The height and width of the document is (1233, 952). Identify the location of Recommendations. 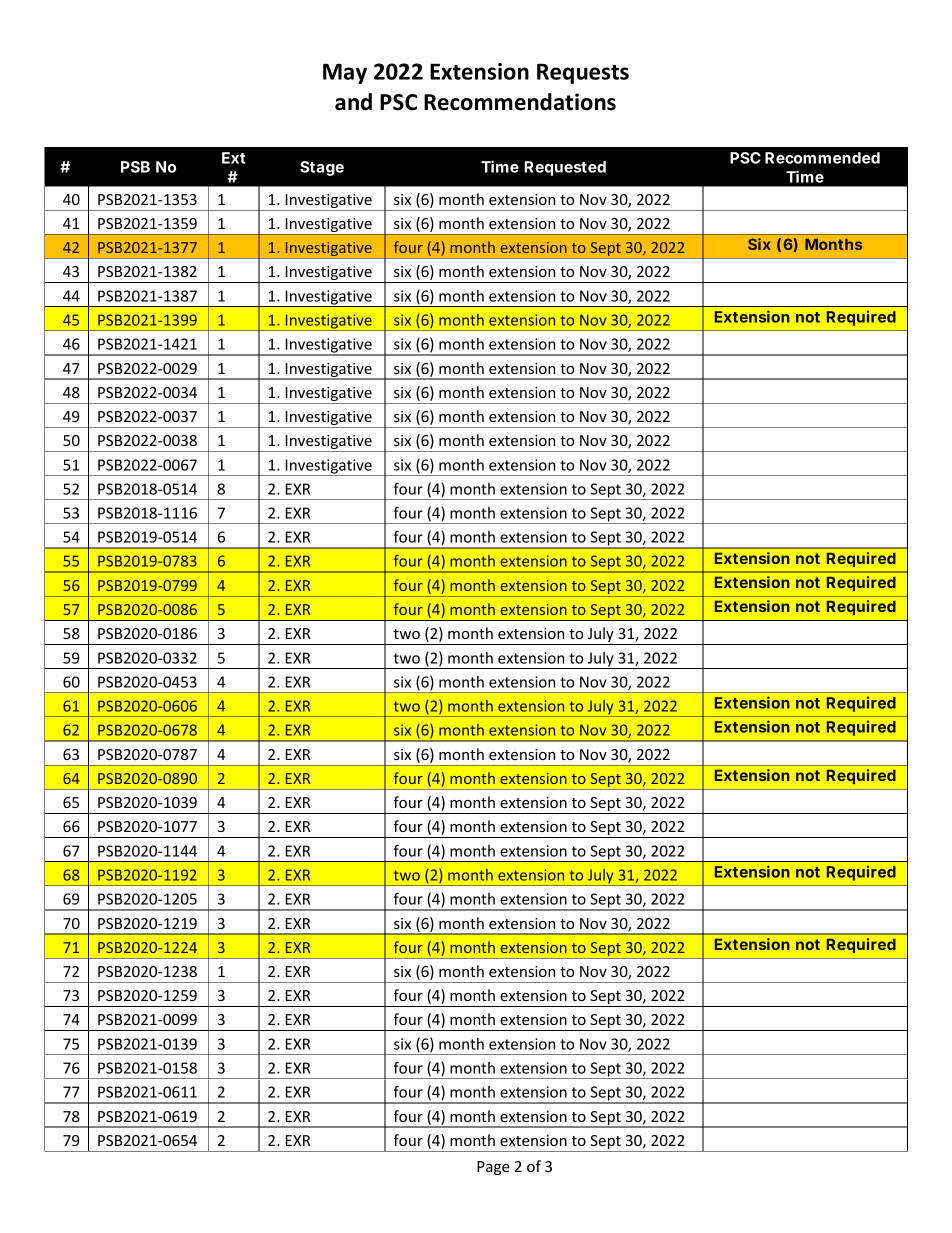
(520, 102).
